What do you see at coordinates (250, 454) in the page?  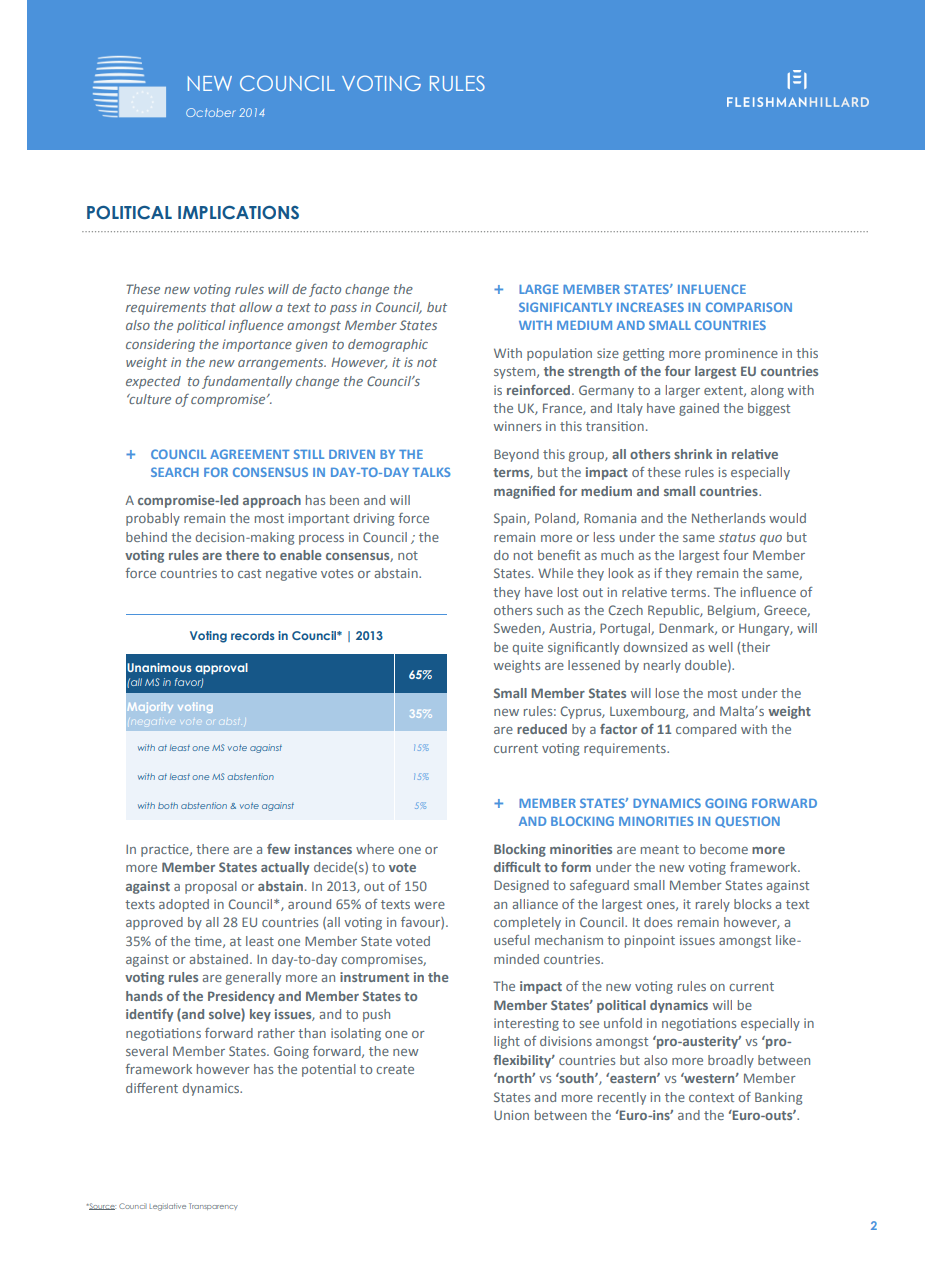 I see `AGREEMENT` at bounding box center [250, 454].
